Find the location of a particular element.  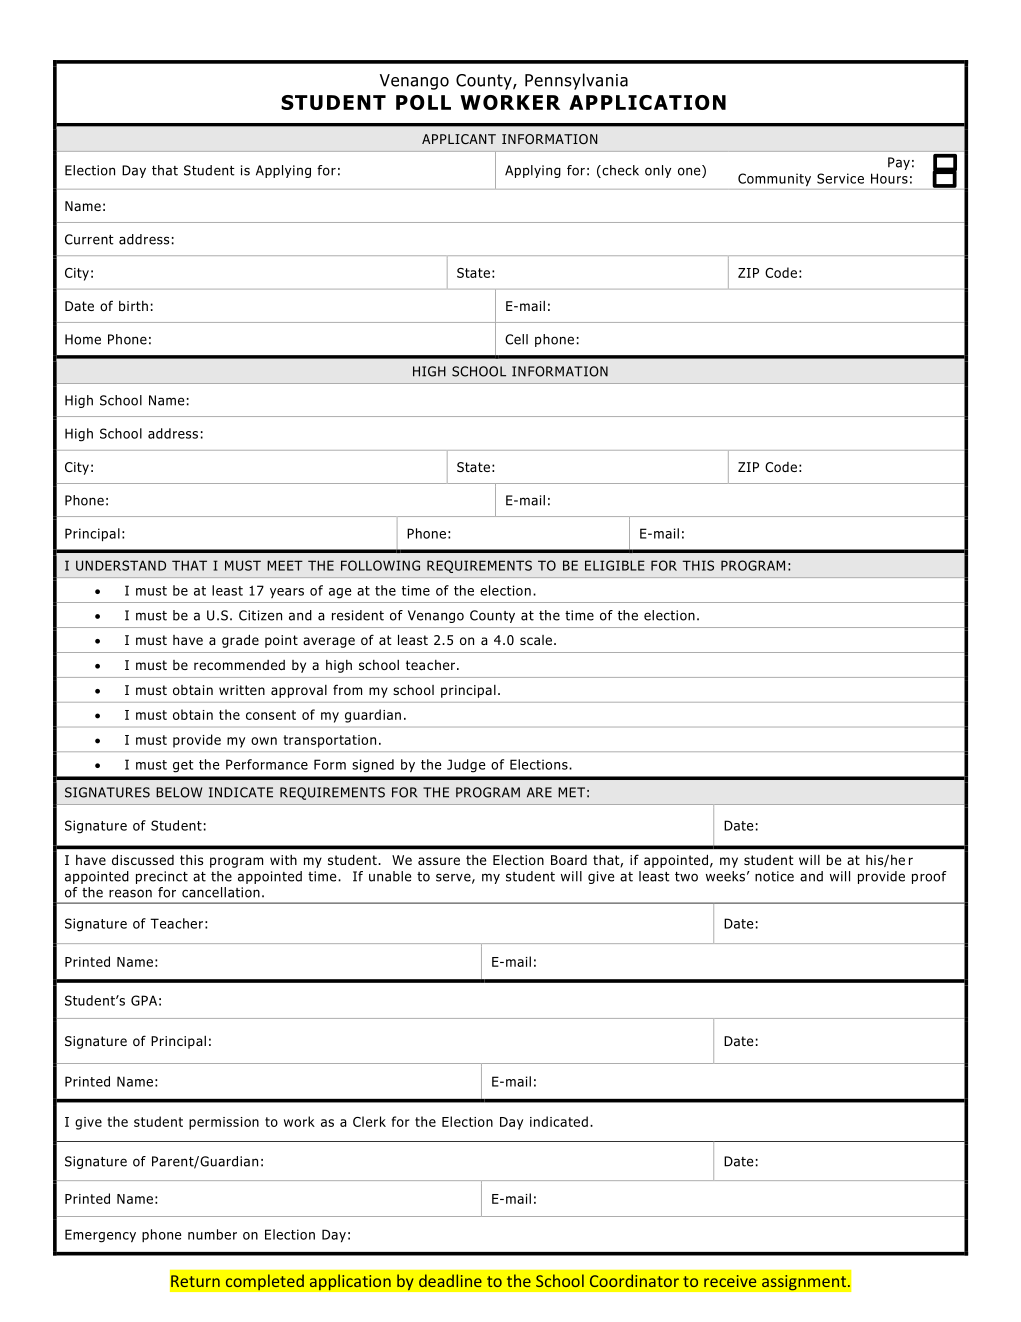

assignment is located at coordinates (805, 1283).
